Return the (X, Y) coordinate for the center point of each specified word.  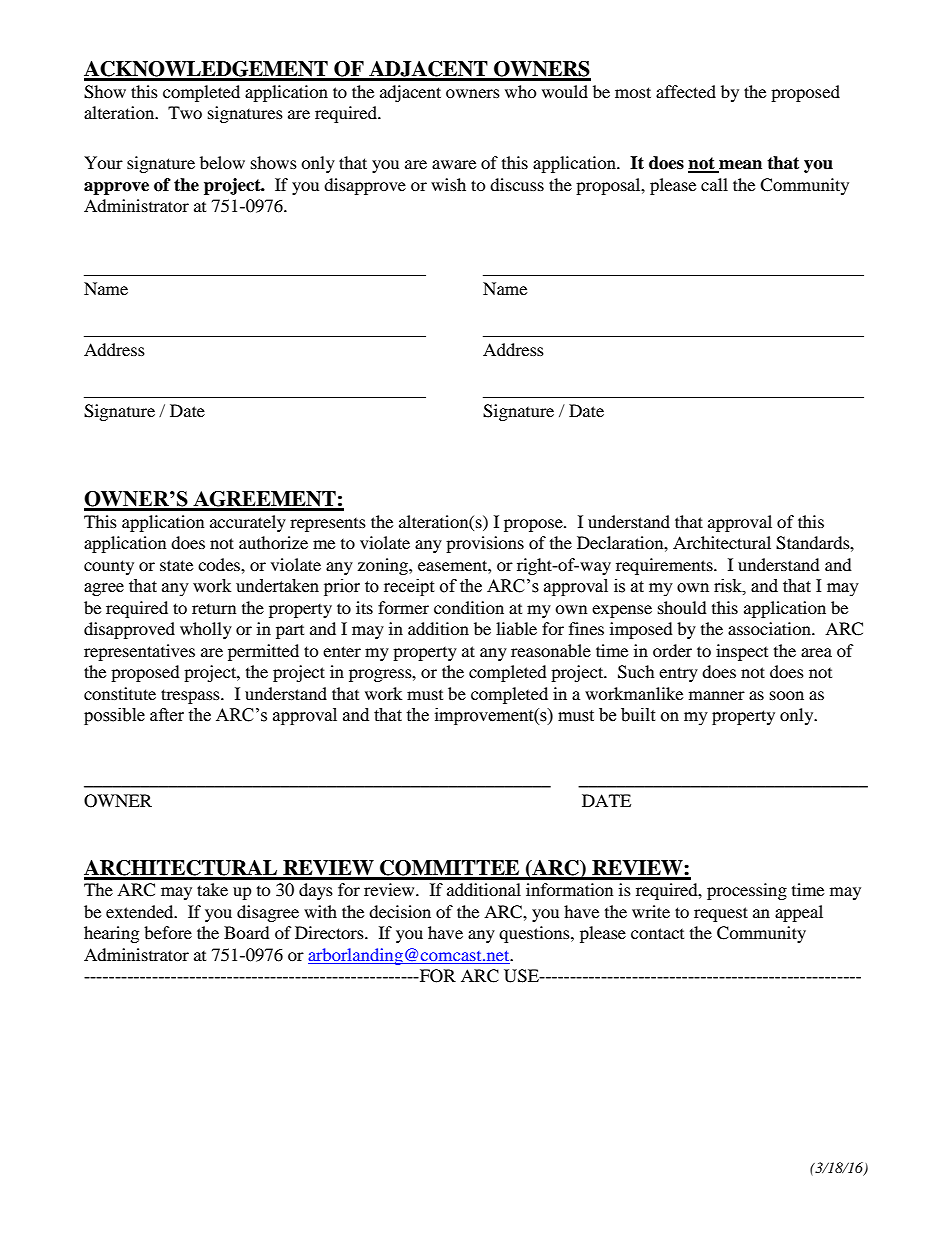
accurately (248, 523)
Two (185, 112)
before (168, 932)
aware (454, 164)
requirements (665, 566)
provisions (485, 544)
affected (686, 91)
